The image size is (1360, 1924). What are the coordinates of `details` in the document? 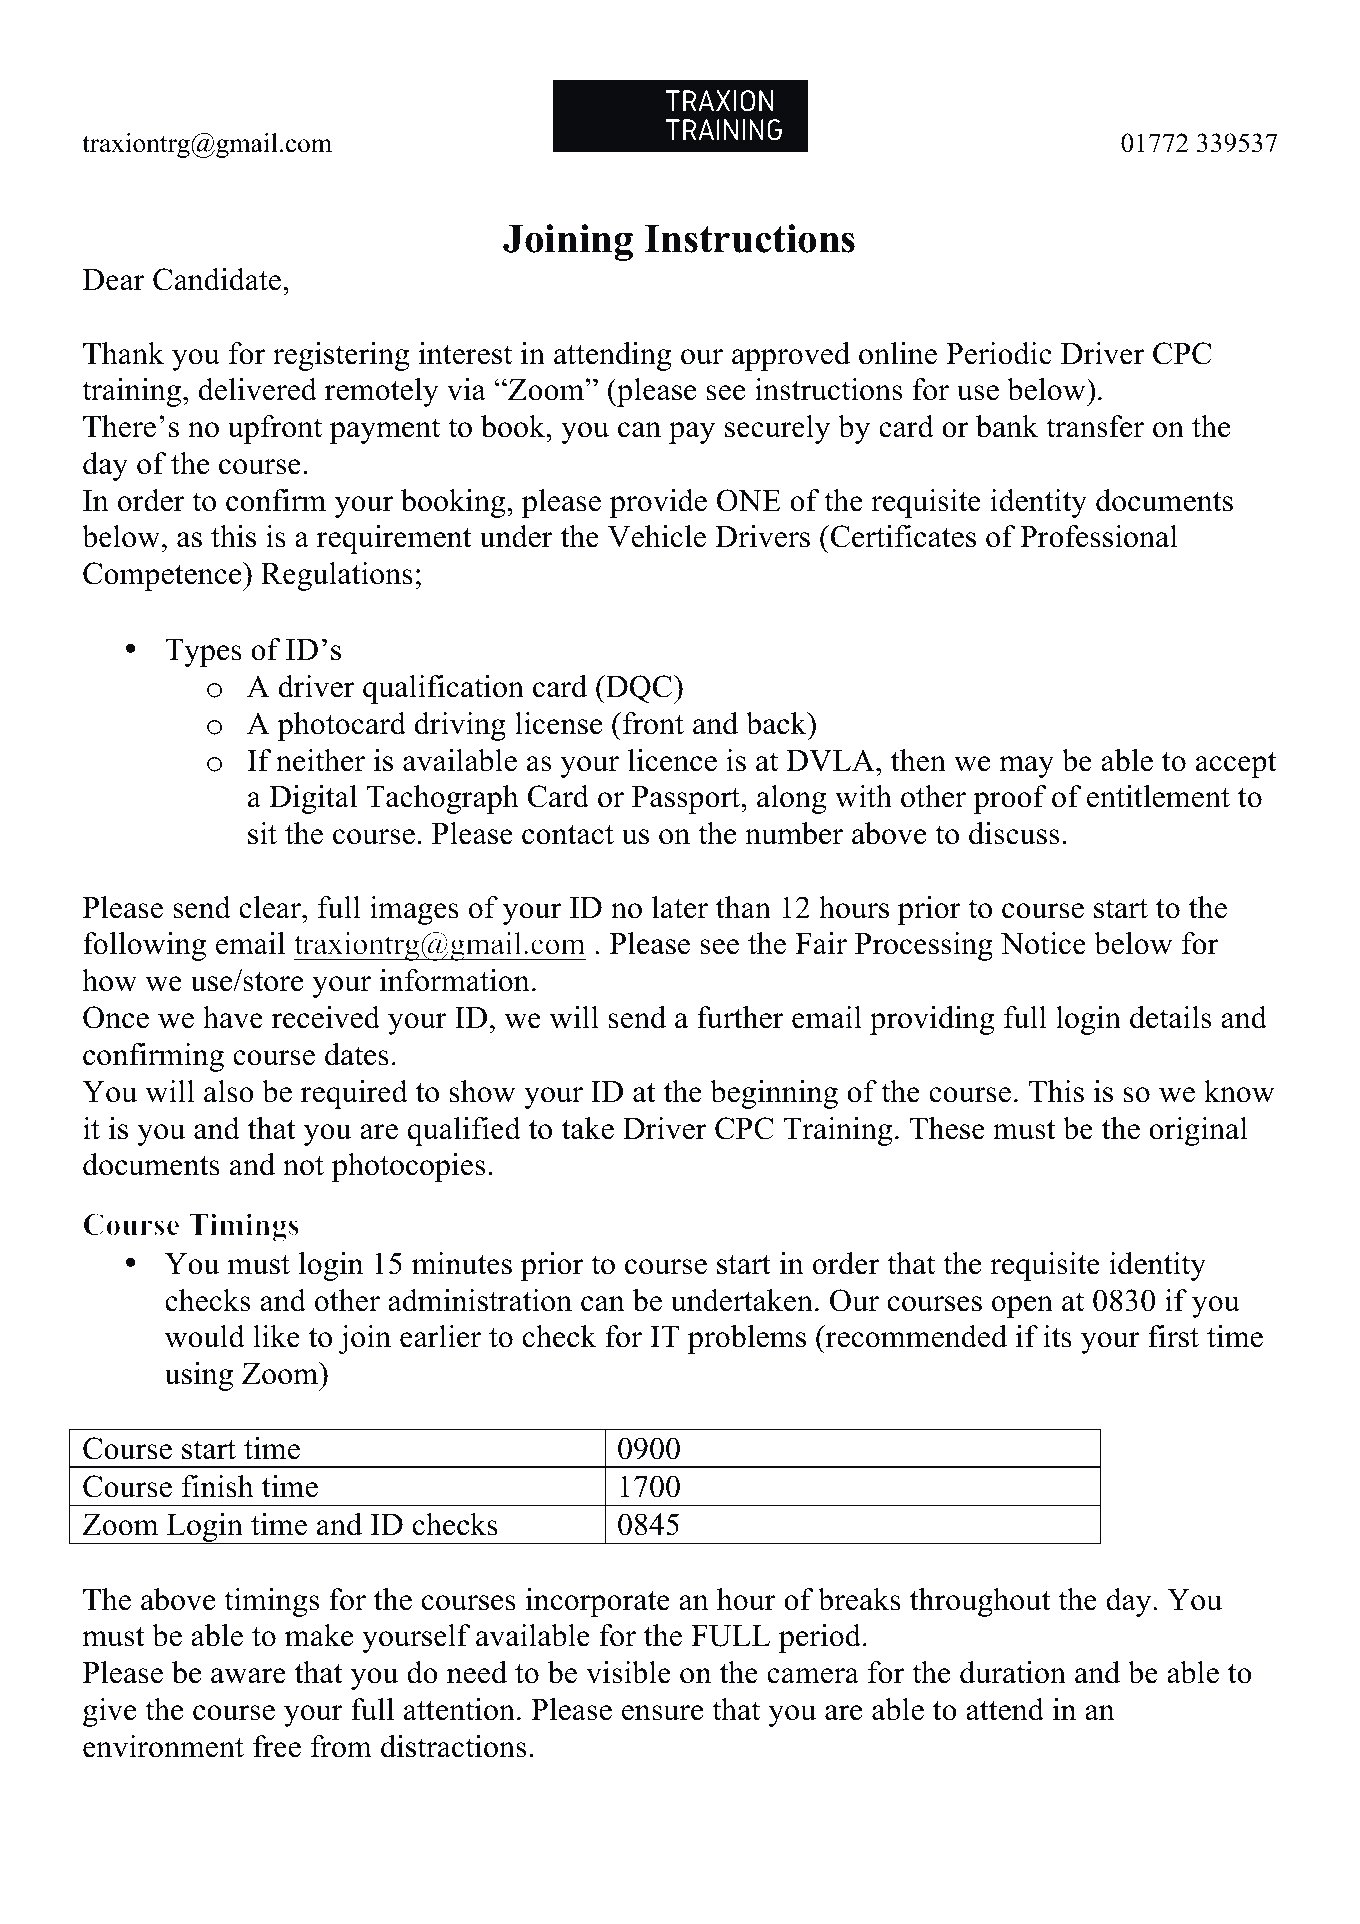 It's located at (1171, 1017).
